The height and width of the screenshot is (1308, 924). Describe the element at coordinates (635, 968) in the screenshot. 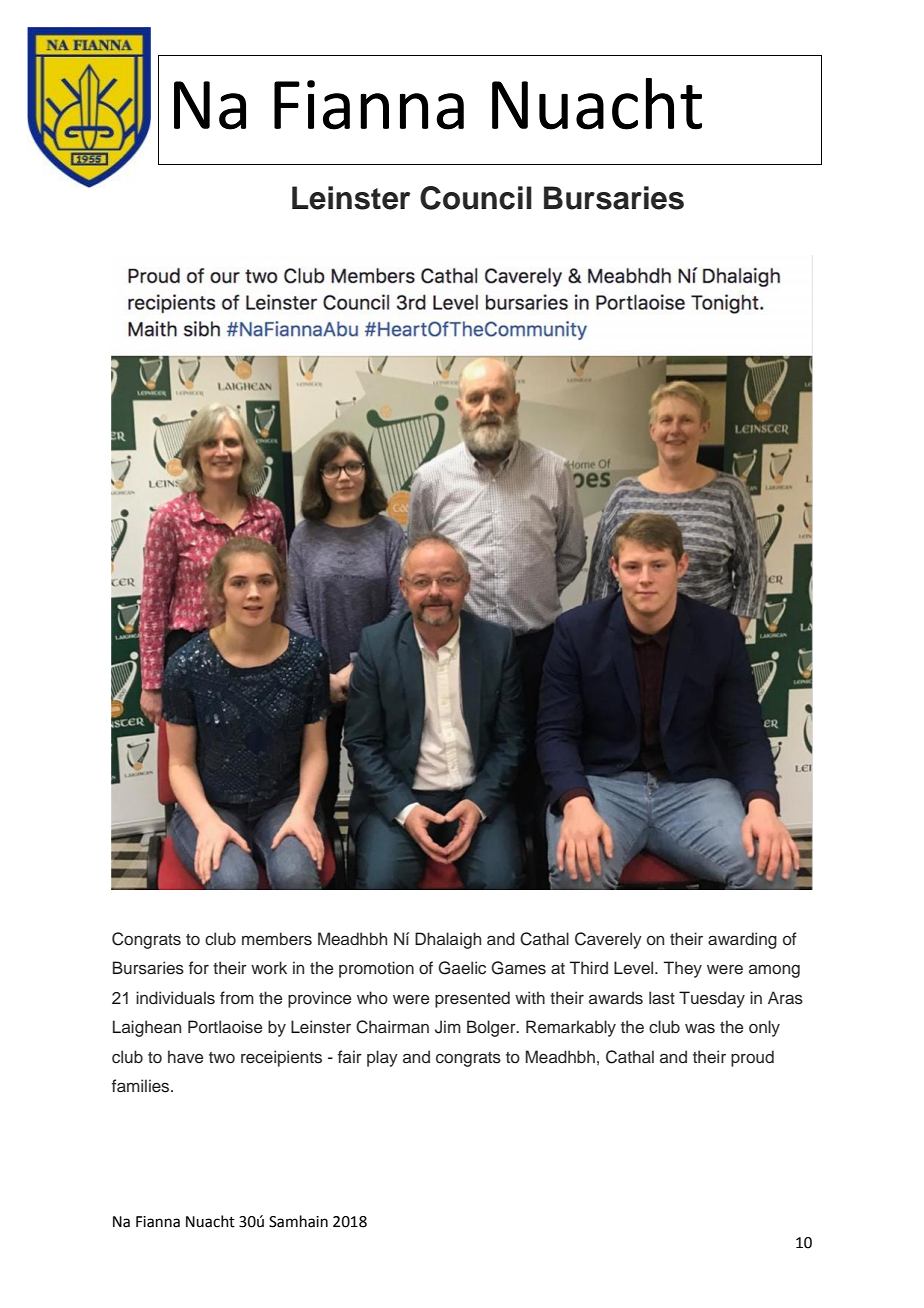

I see `Level` at that location.
